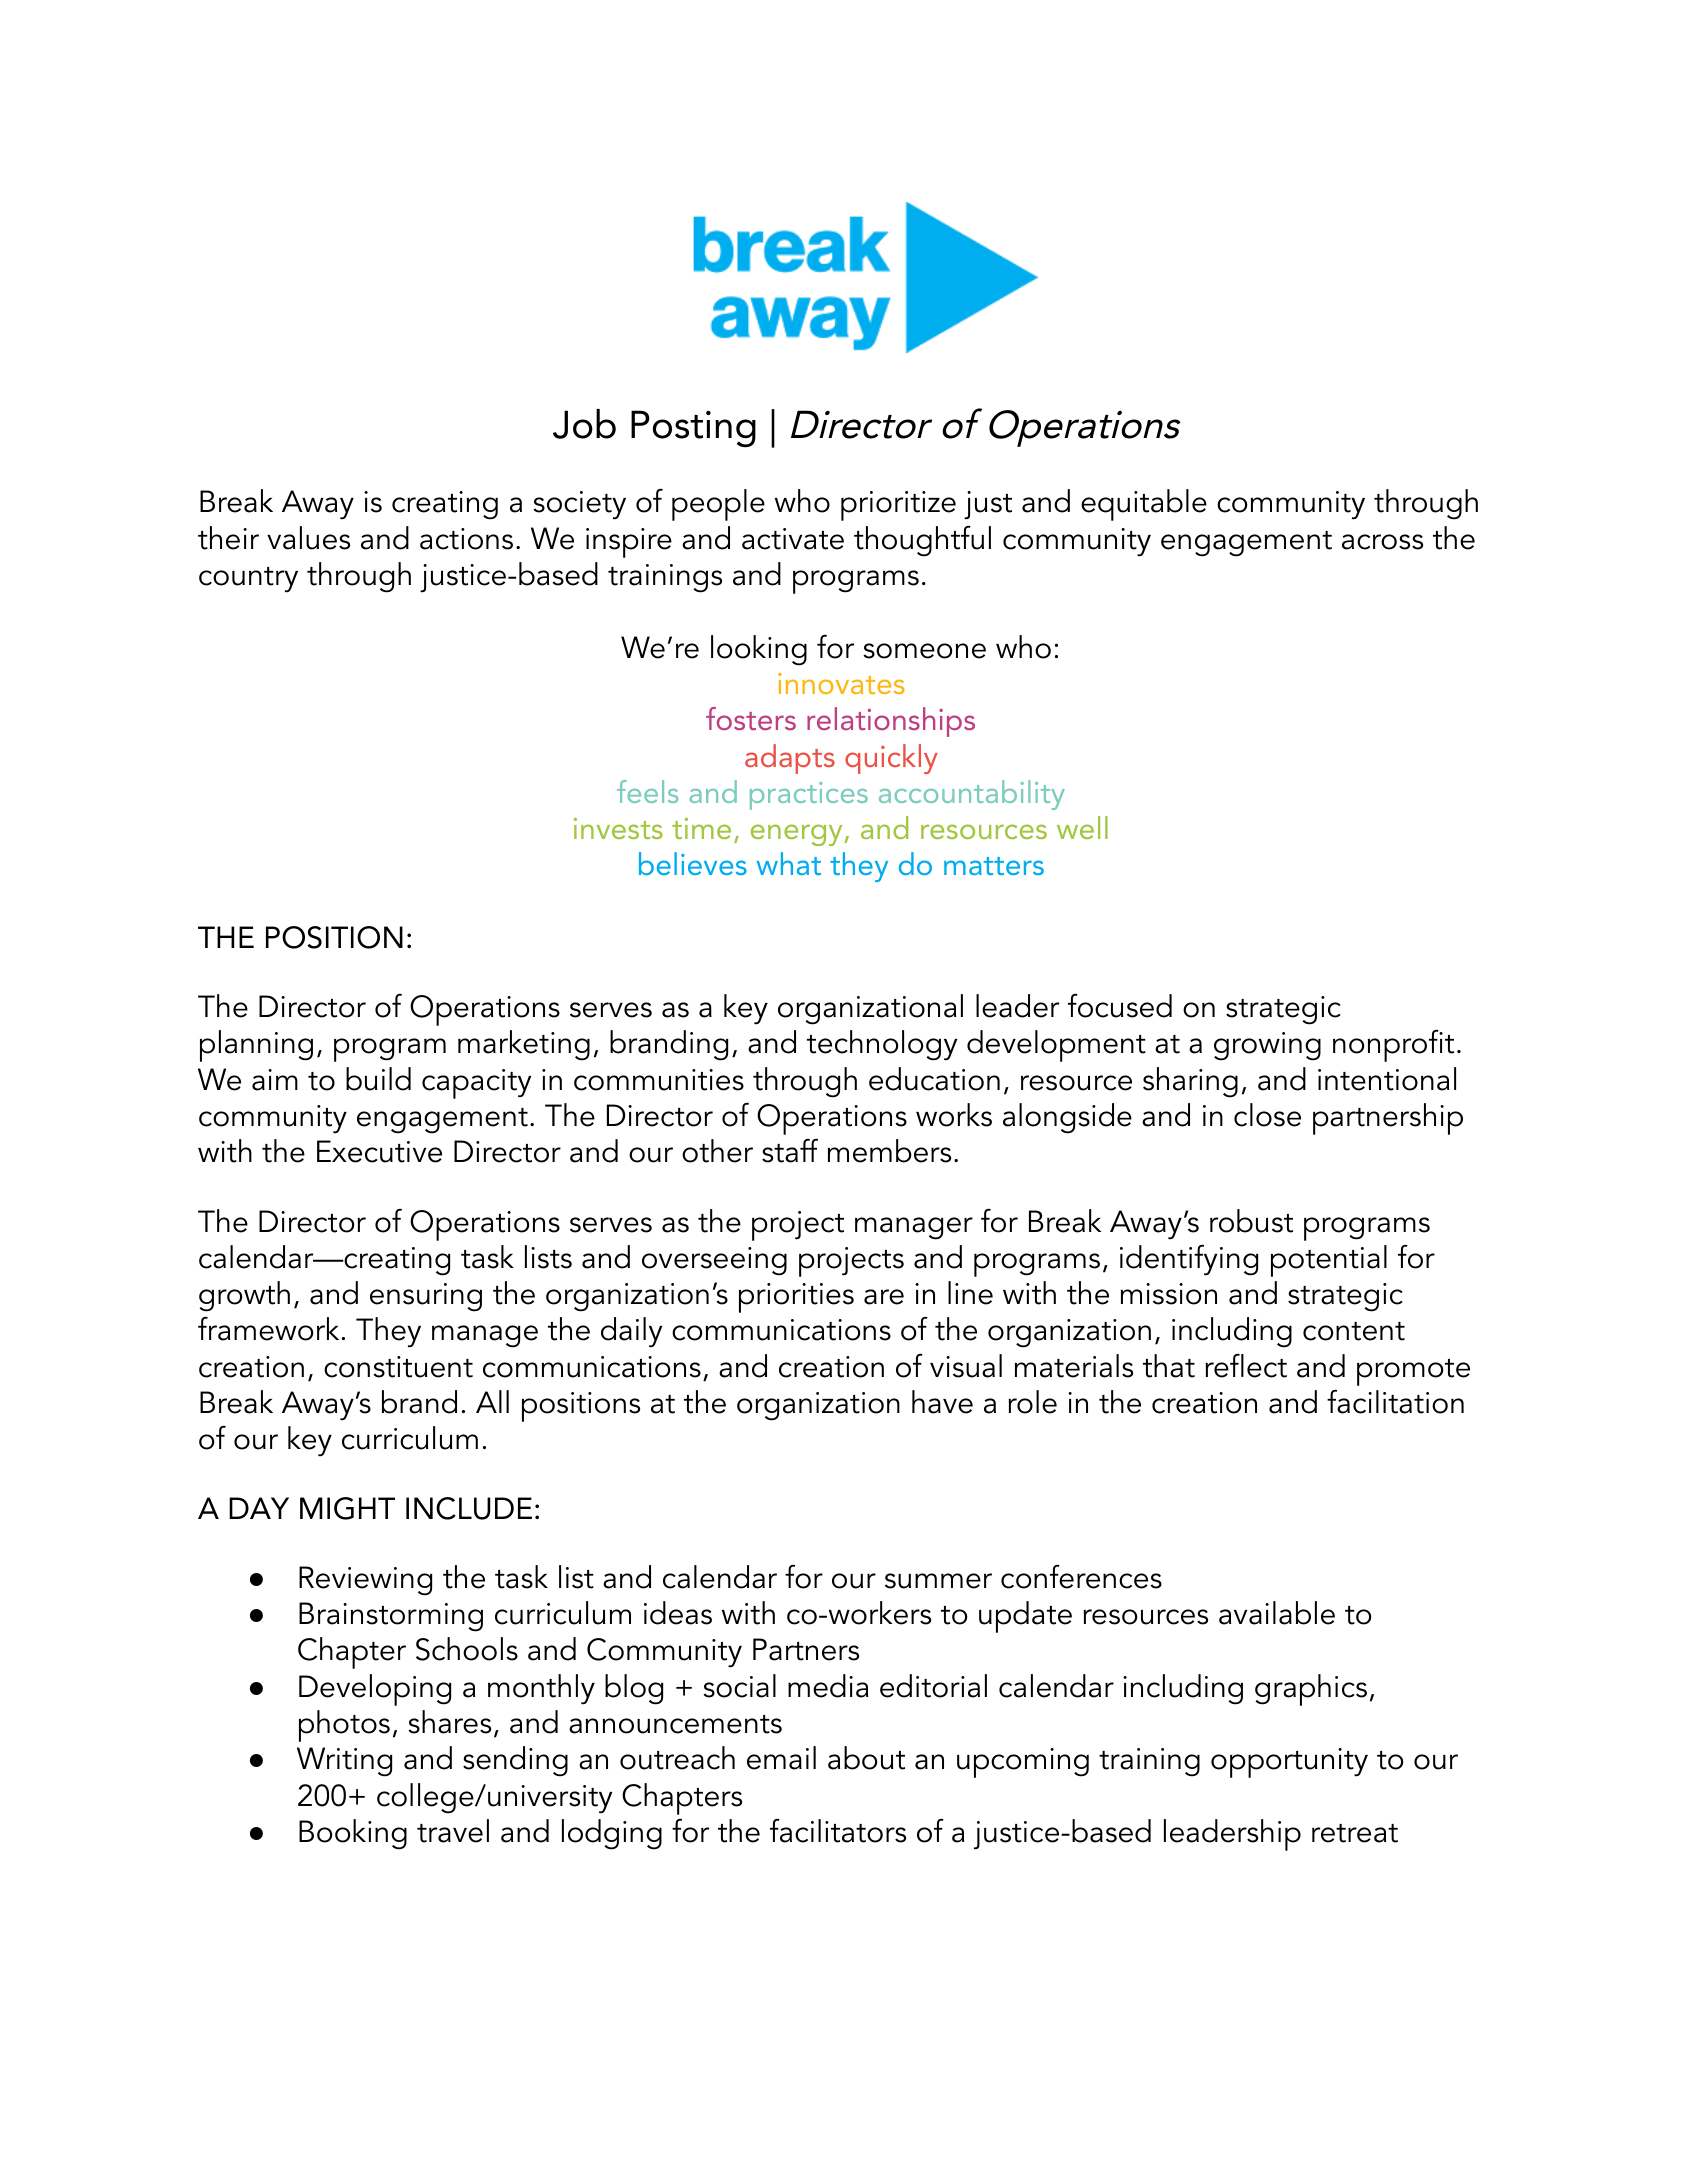 The image size is (1682, 2177). Describe the element at coordinates (1354, 1331) in the document. I see `content` at that location.
